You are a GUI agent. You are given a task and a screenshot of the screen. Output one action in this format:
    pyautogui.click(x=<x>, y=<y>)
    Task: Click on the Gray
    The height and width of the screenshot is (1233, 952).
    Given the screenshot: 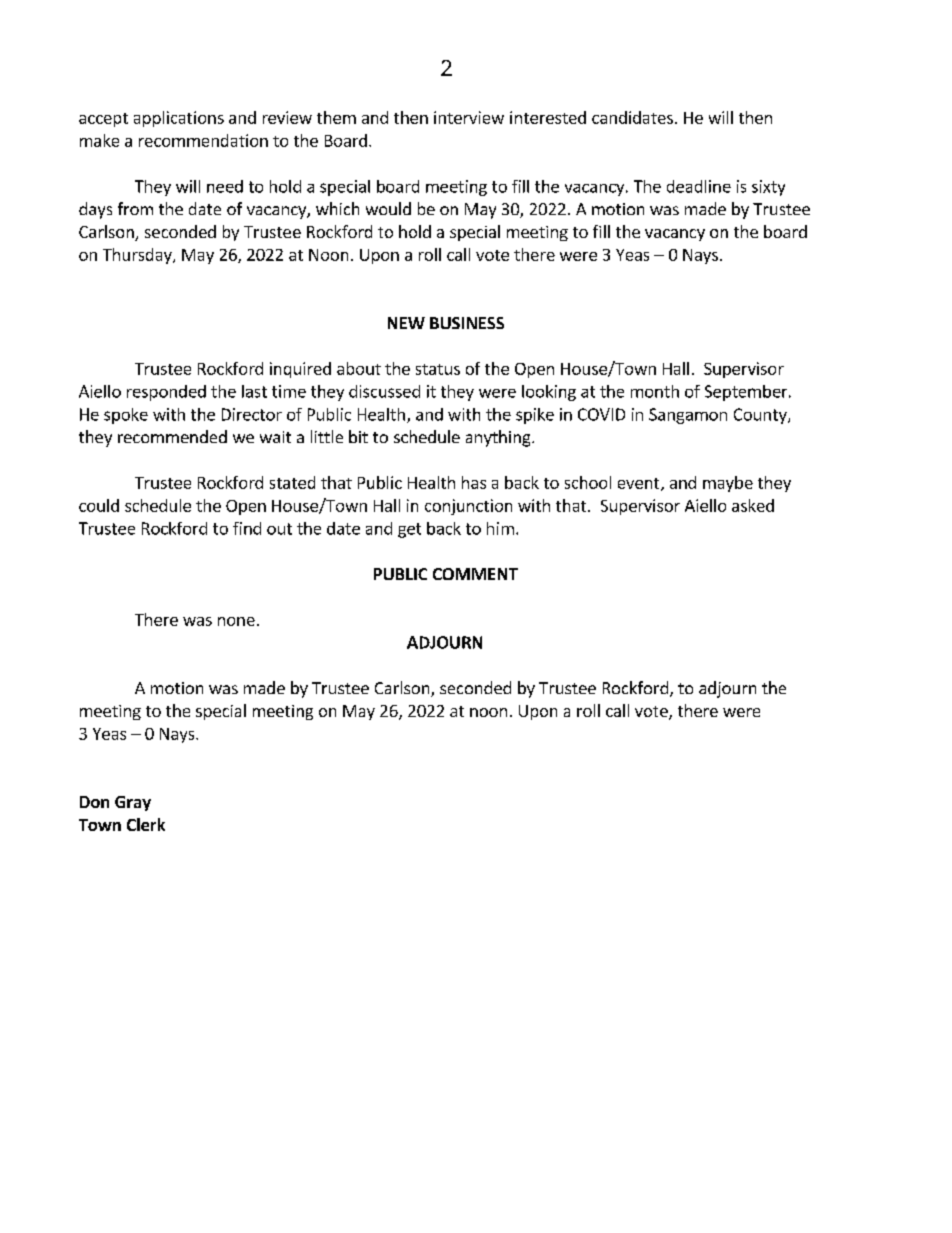 What is the action you would take?
    pyautogui.click(x=133, y=803)
